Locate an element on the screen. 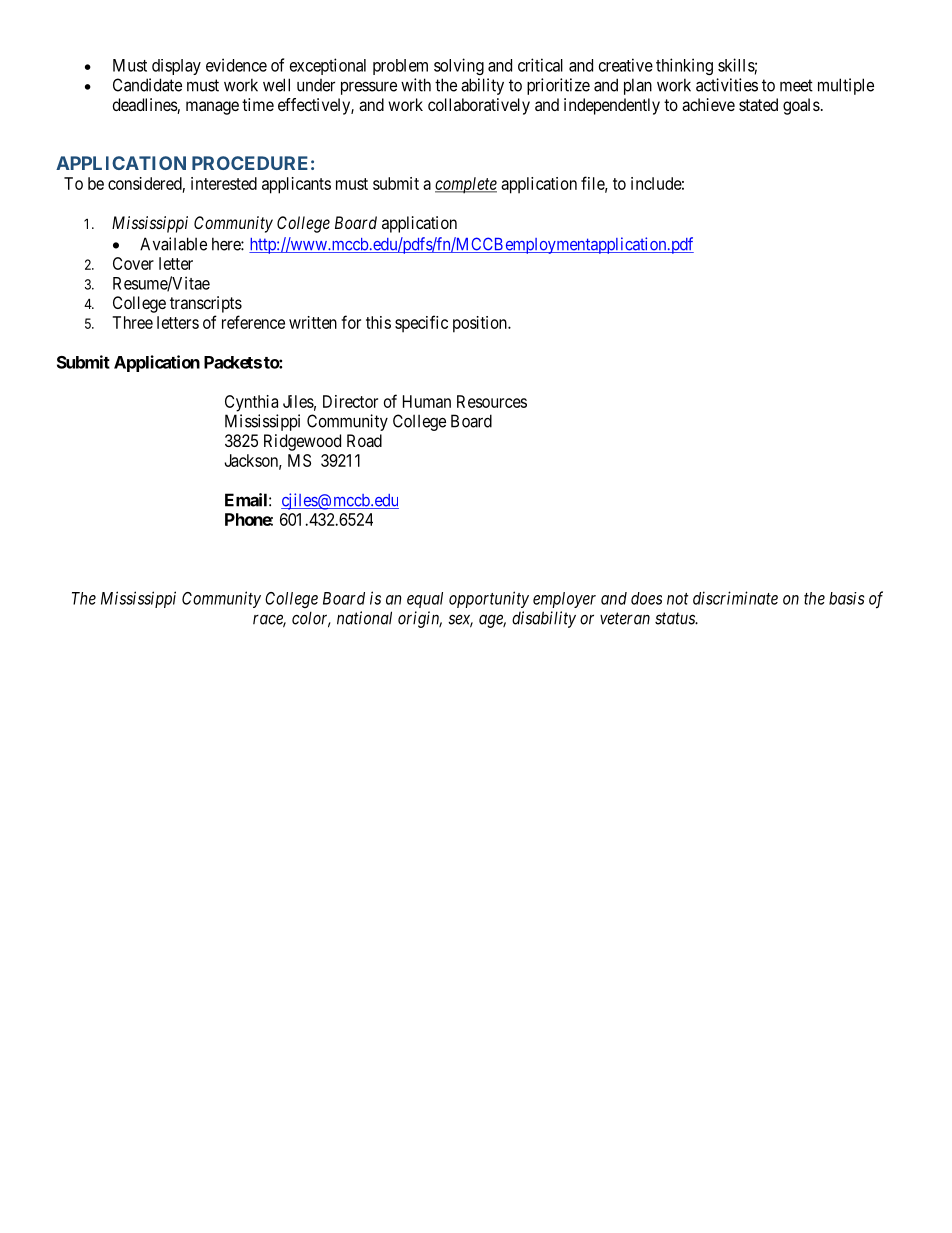 This screenshot has height=1233, width=952. activities is located at coordinates (727, 85).
